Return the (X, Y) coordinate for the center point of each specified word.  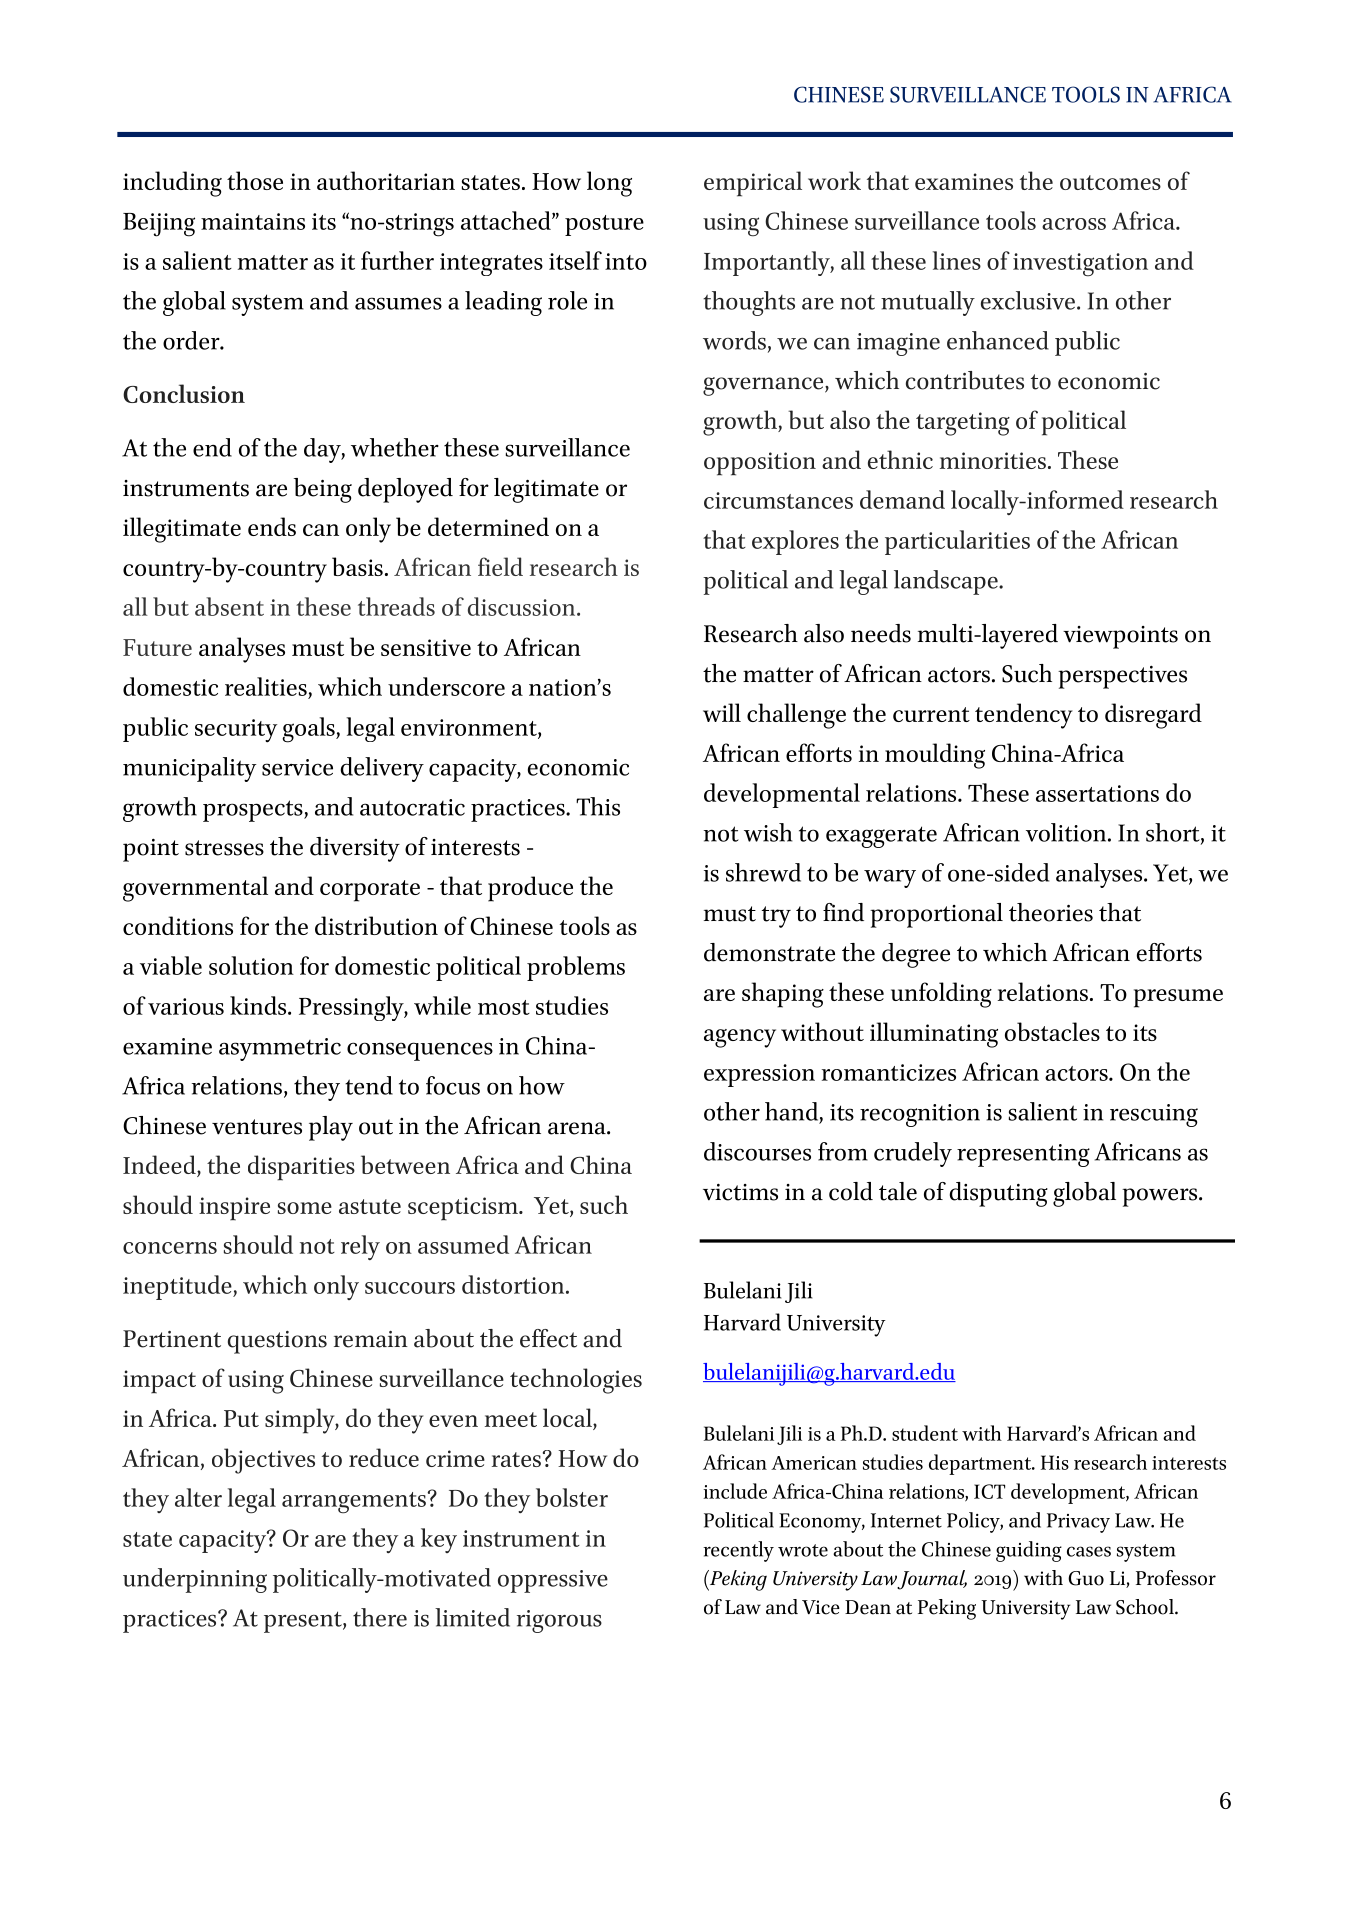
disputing (998, 1194)
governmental (195, 889)
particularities (957, 542)
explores (795, 542)
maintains (253, 221)
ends (272, 526)
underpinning (195, 1580)
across (1074, 224)
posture (604, 225)
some (305, 1208)
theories (1051, 912)
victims (740, 1192)
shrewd (763, 872)
